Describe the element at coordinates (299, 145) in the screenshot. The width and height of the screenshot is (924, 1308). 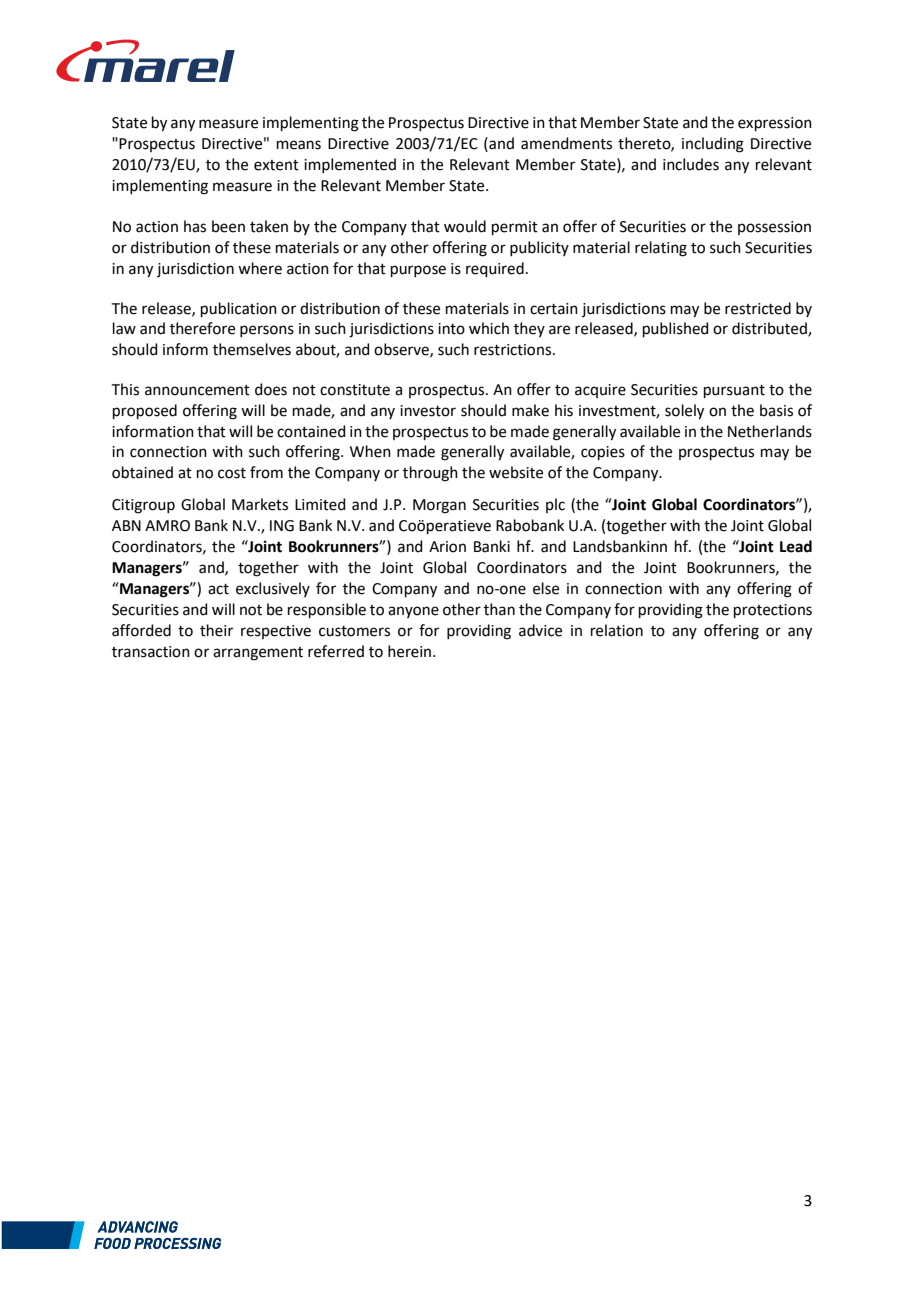
I see `means` at that location.
